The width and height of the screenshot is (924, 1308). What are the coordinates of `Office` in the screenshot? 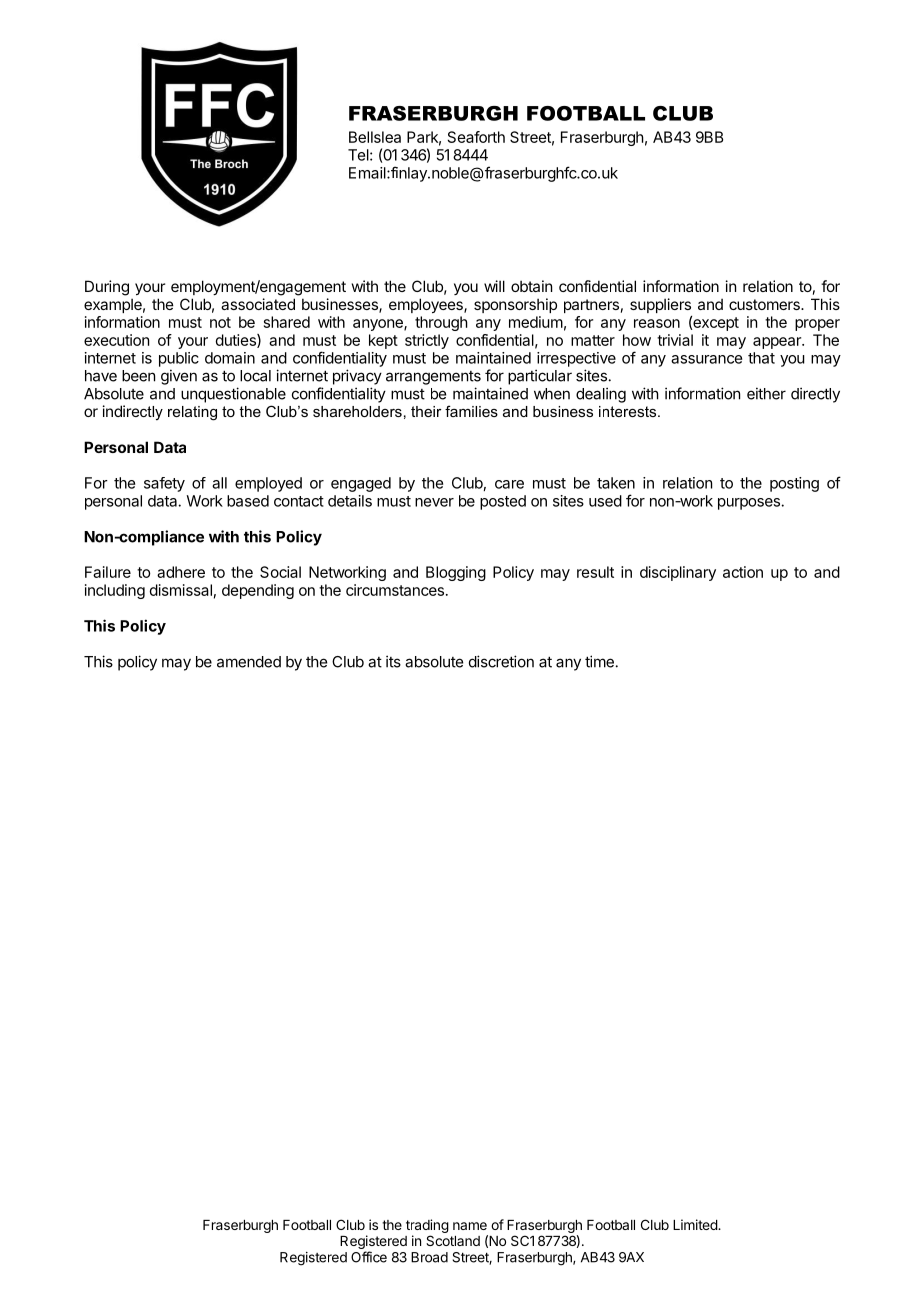 It's located at (369, 1257).
